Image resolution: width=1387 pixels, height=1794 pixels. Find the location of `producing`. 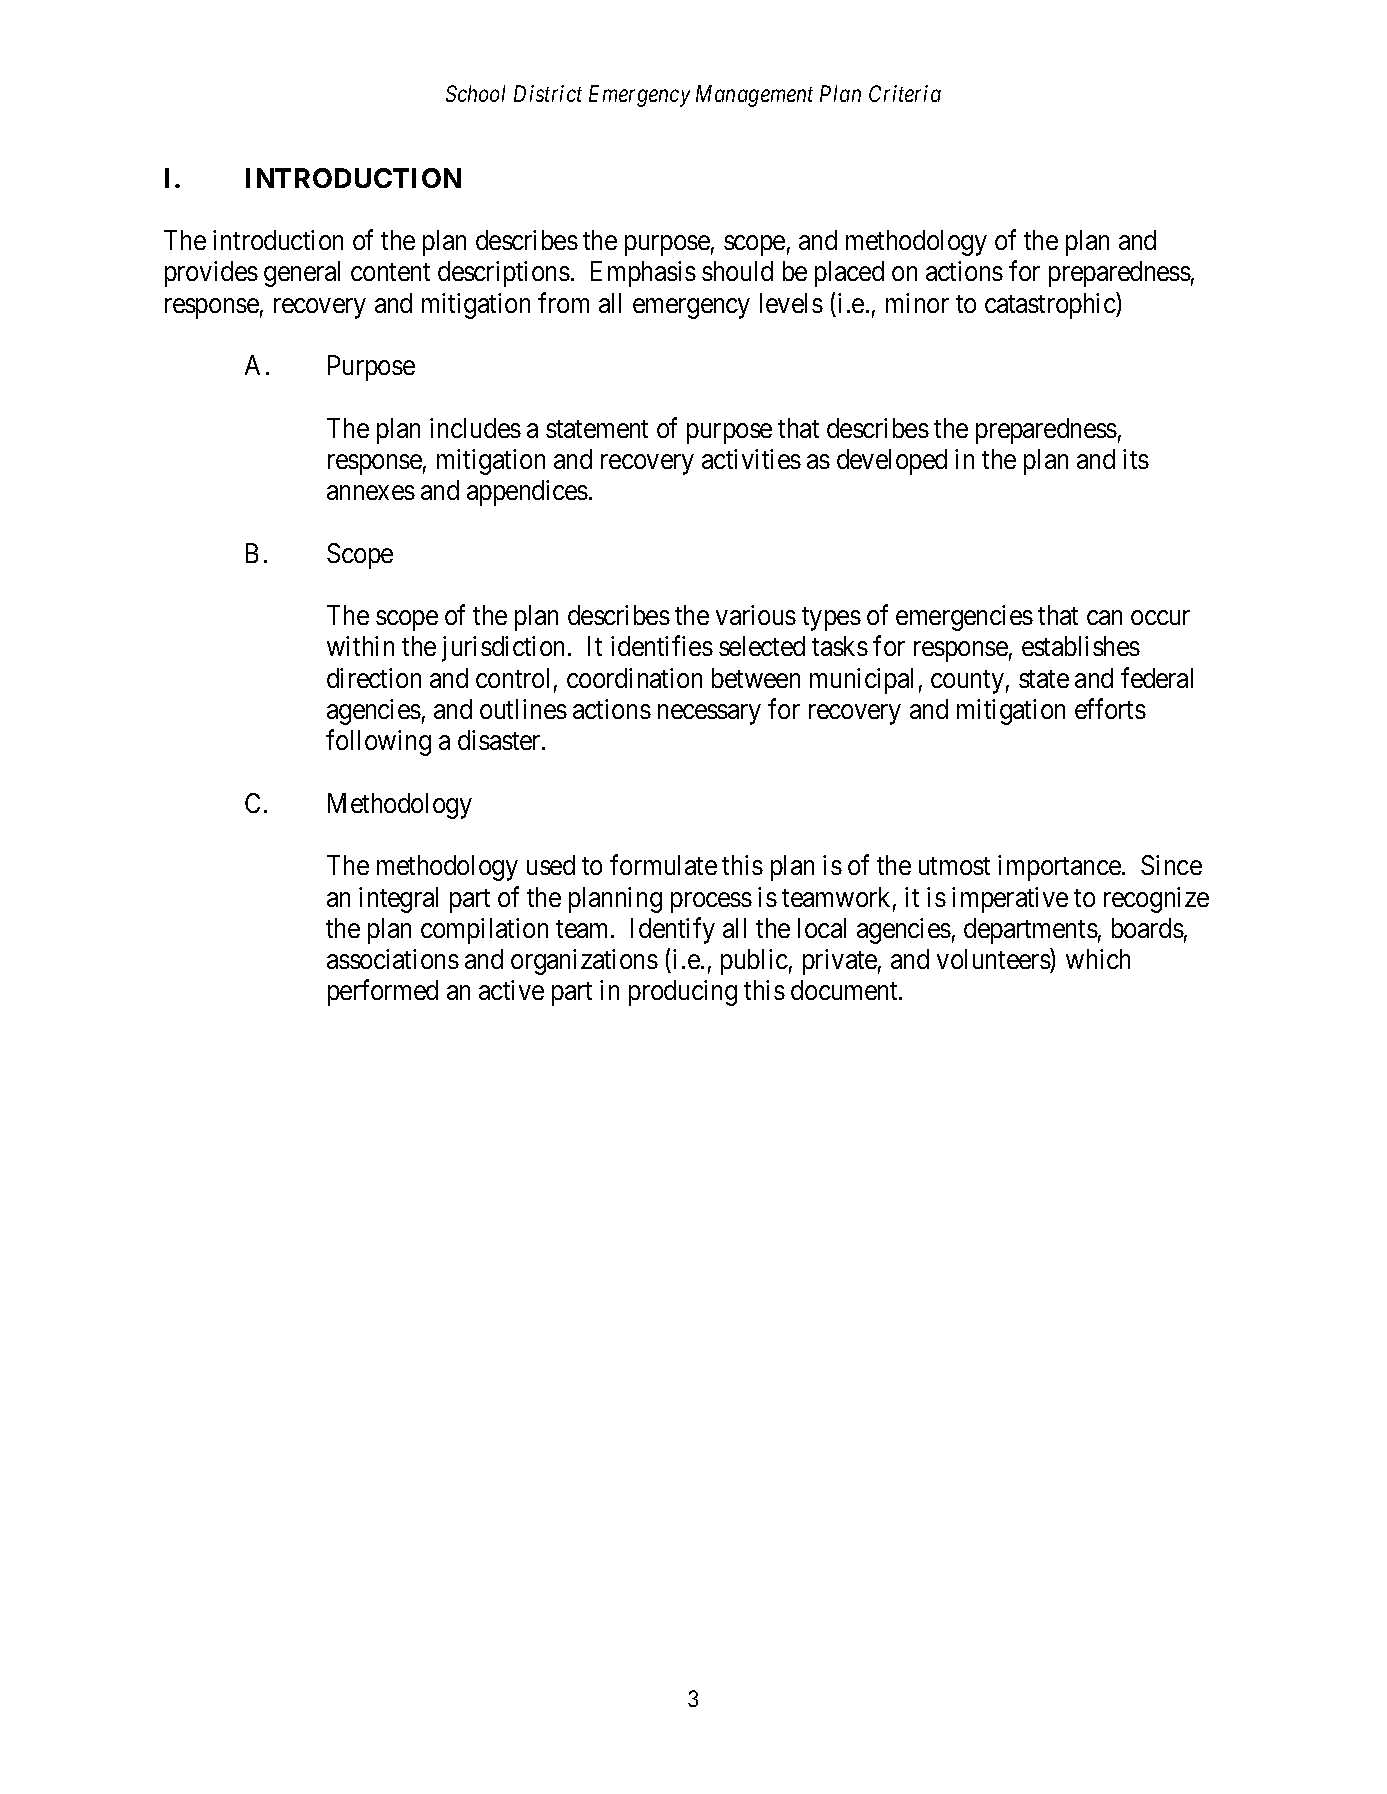

producing is located at coordinates (683, 993).
